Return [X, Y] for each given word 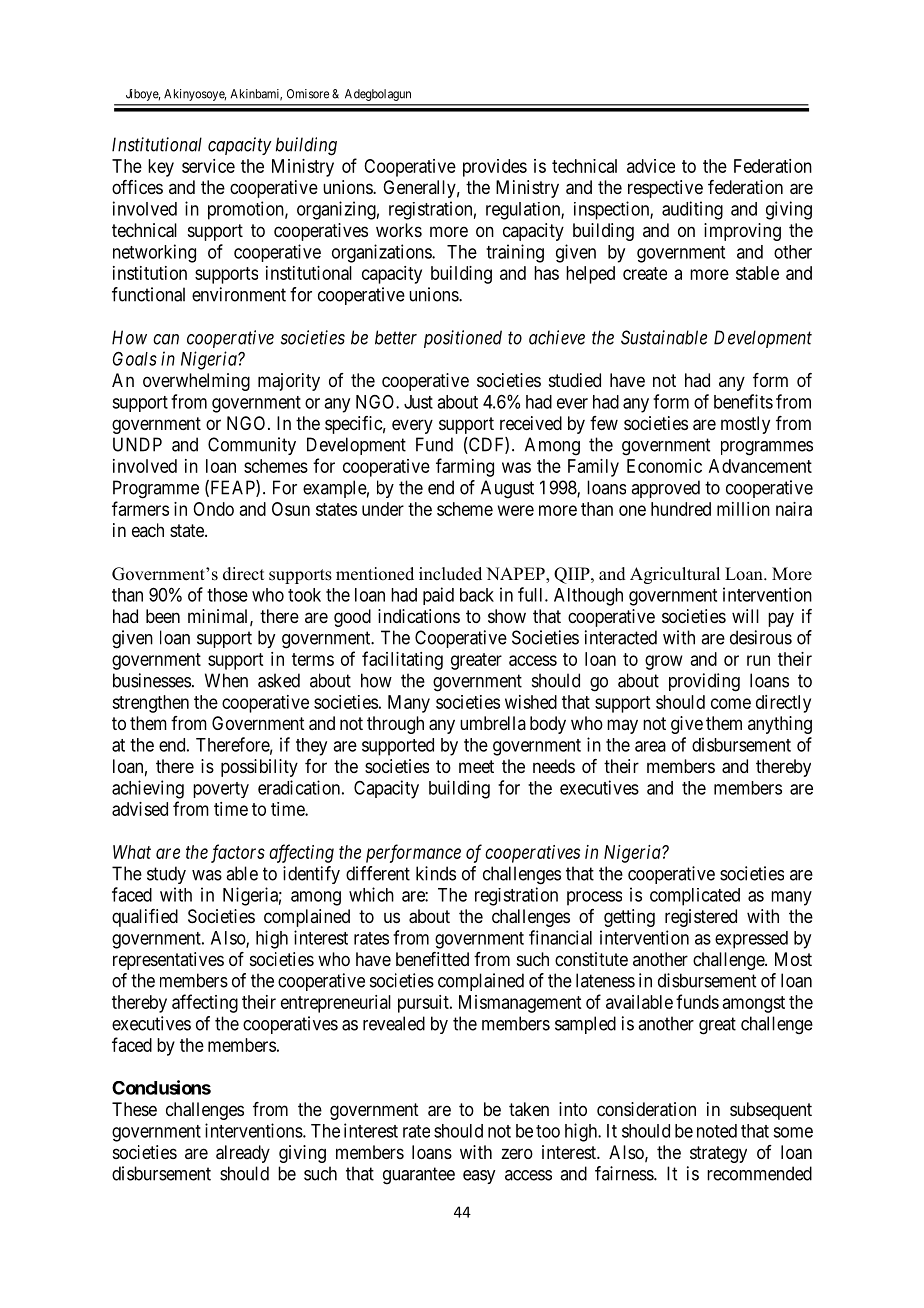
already [243, 1154]
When [226, 680]
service [208, 166]
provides [495, 168]
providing [704, 682]
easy [479, 1177]
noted [717, 1131]
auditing [692, 210]
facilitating [402, 660]
